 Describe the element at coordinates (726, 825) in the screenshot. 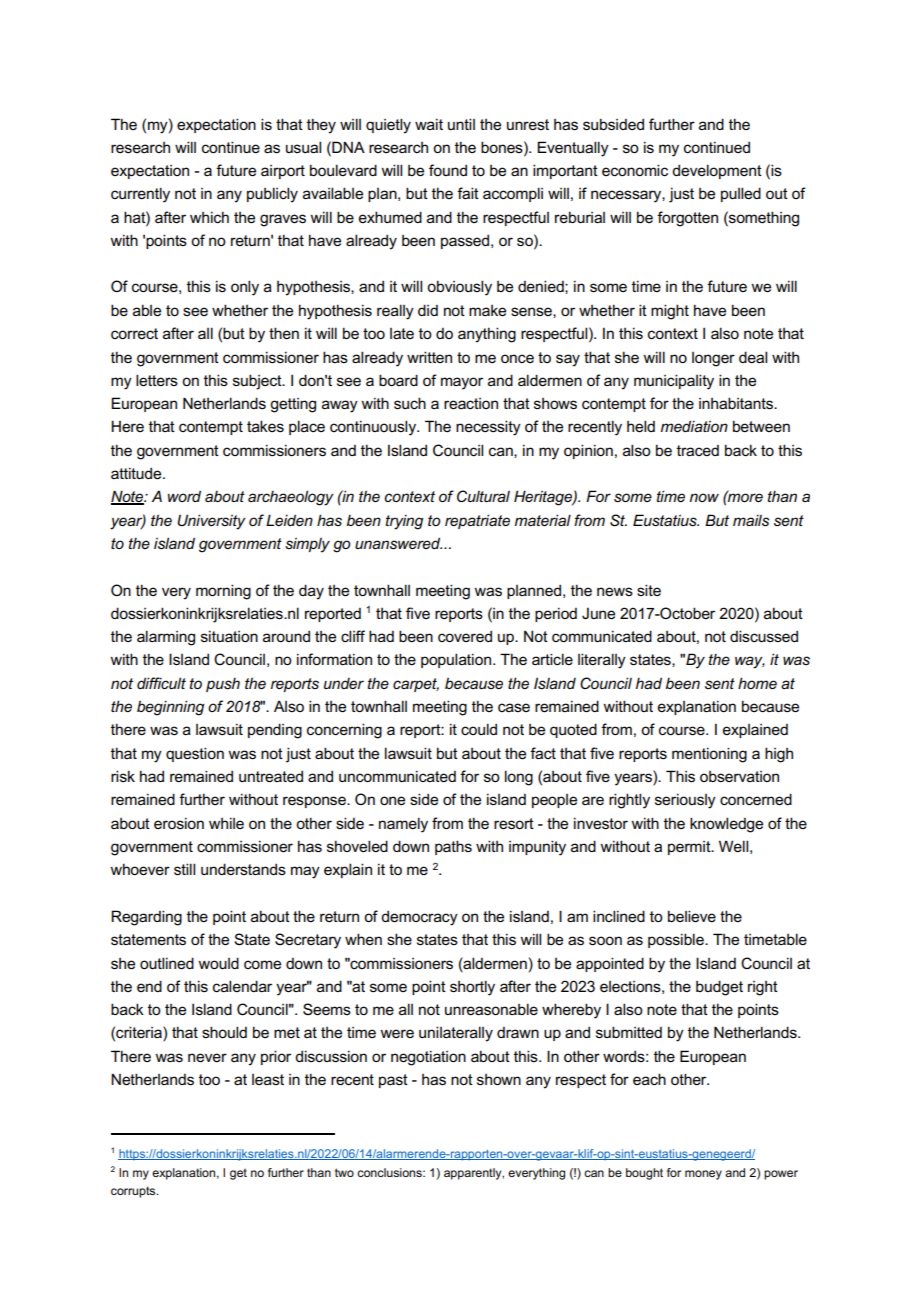

I see `knowledge` at that location.
